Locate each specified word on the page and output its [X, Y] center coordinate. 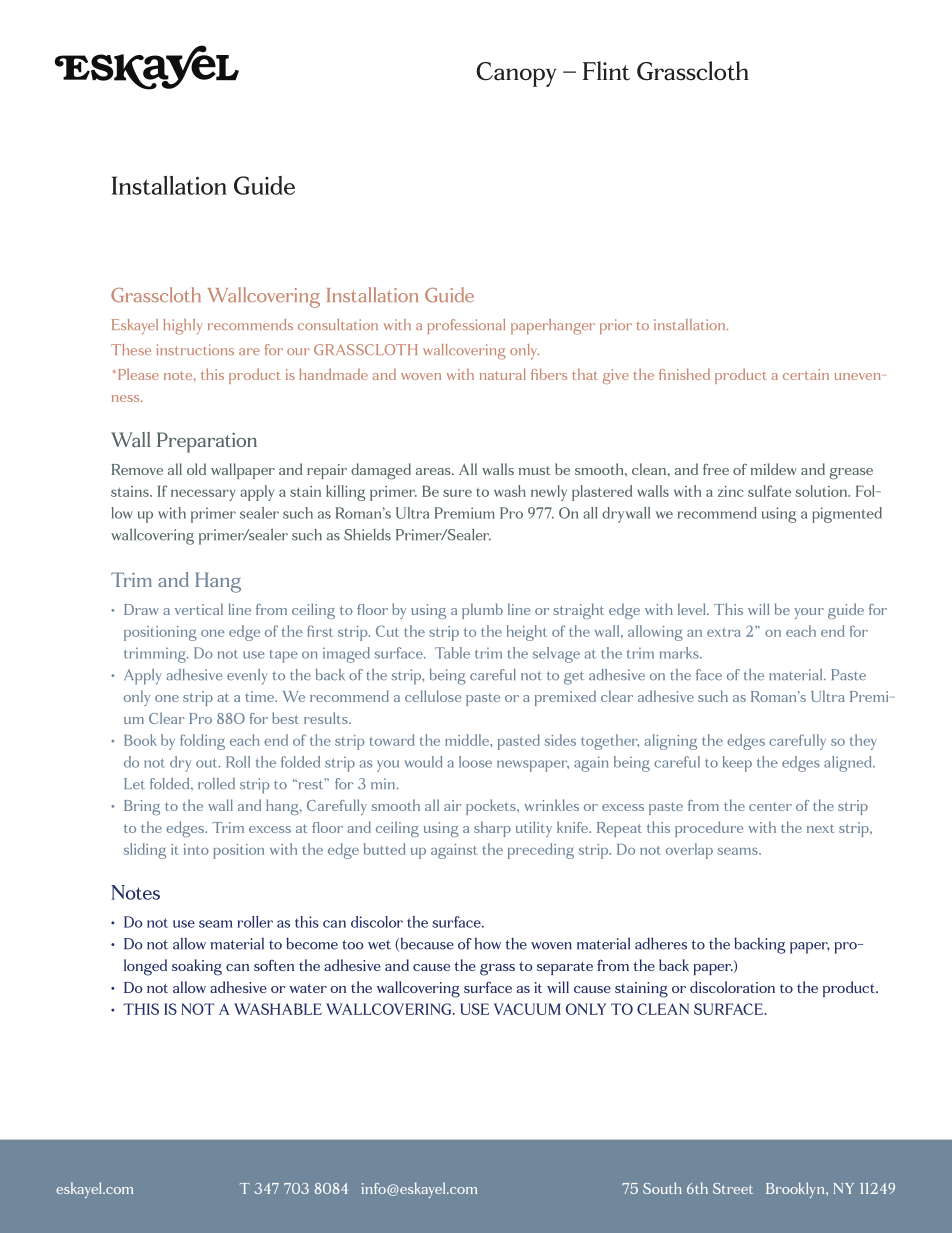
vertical [199, 609]
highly [183, 327]
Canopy [516, 74]
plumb [482, 611]
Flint [606, 71]
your [809, 613]
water [308, 988]
